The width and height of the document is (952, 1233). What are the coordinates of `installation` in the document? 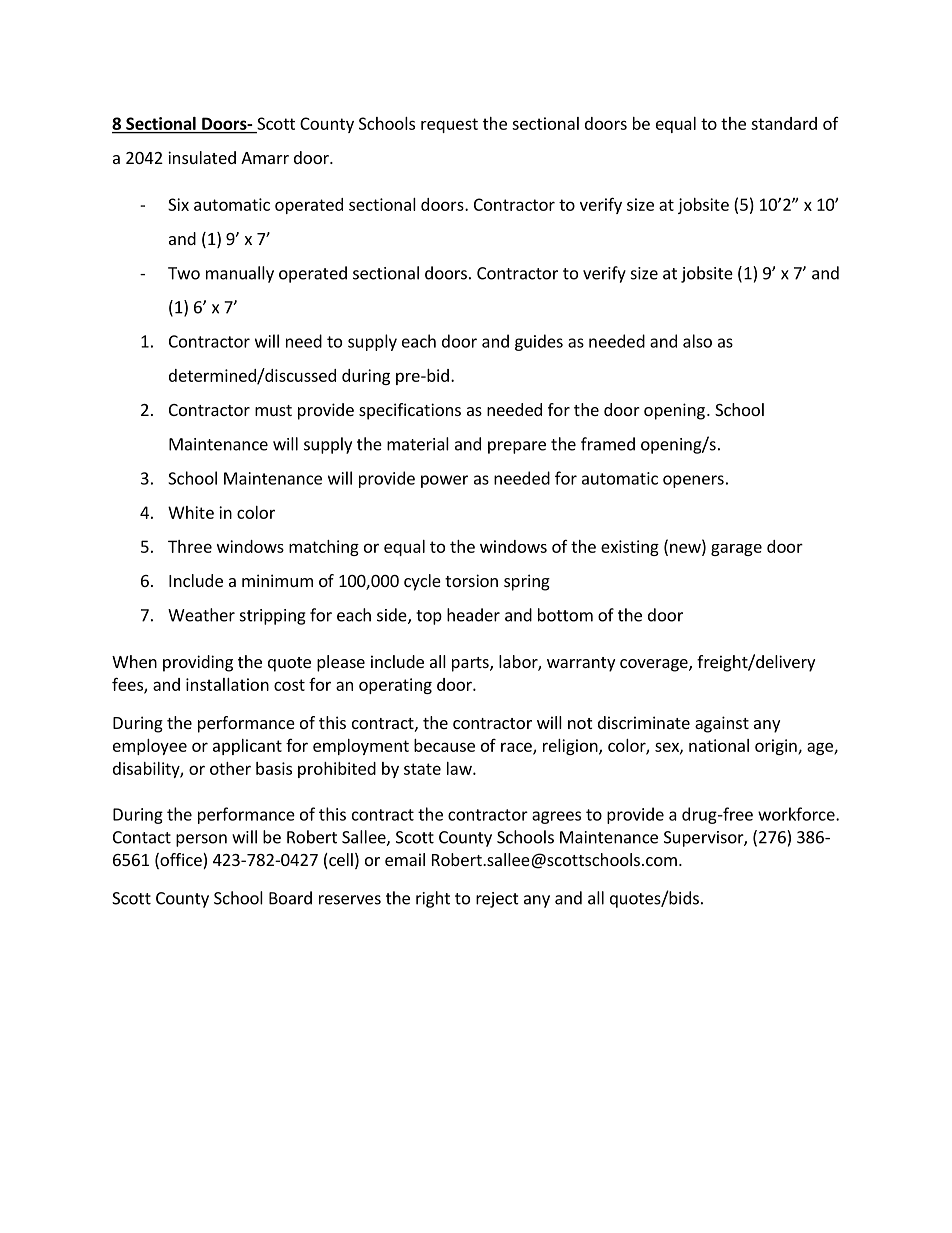 It's located at (227, 684).
